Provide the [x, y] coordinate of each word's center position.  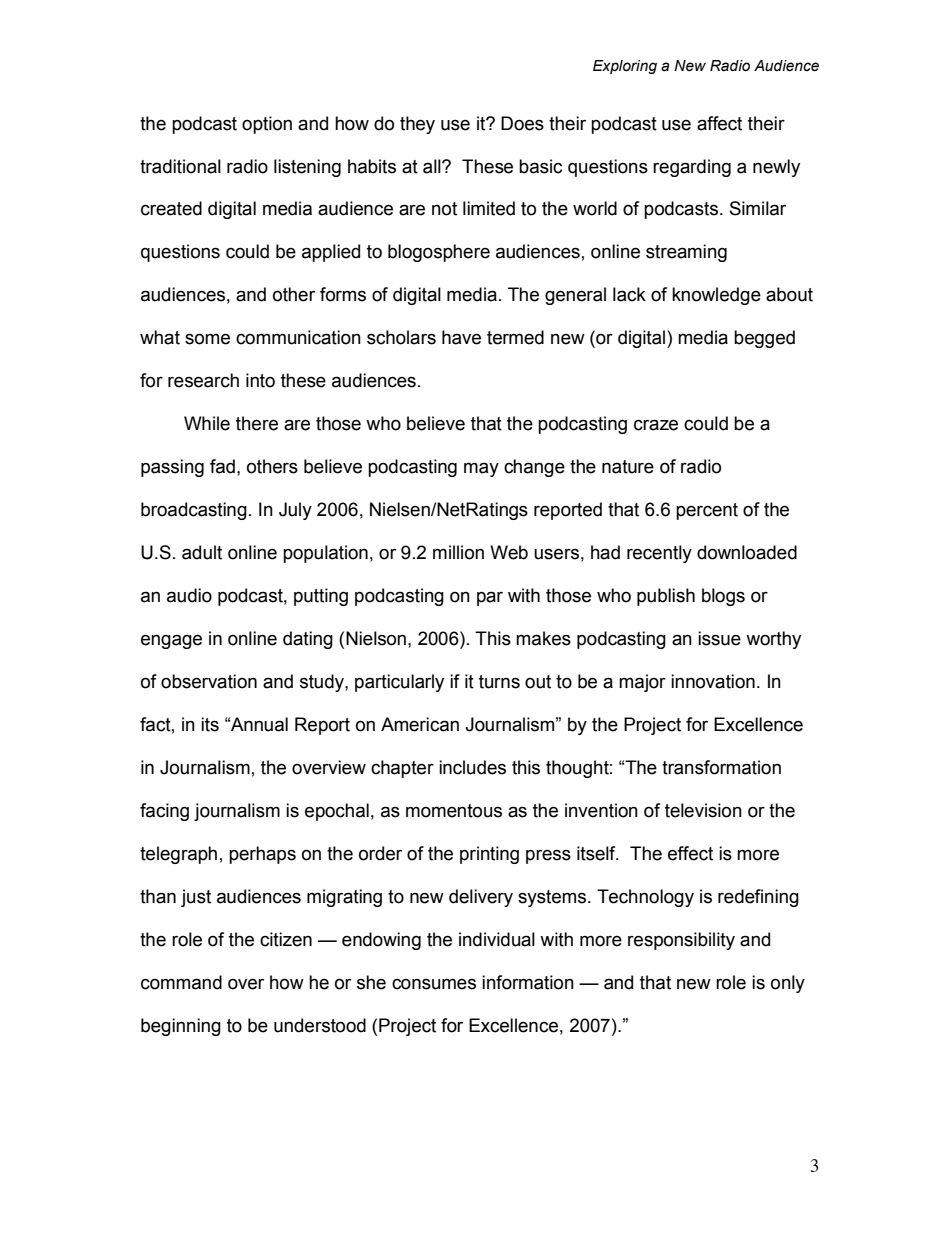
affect [719, 123]
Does [522, 123]
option [267, 125]
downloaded [747, 552]
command [181, 982]
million [458, 552]
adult [202, 552]
